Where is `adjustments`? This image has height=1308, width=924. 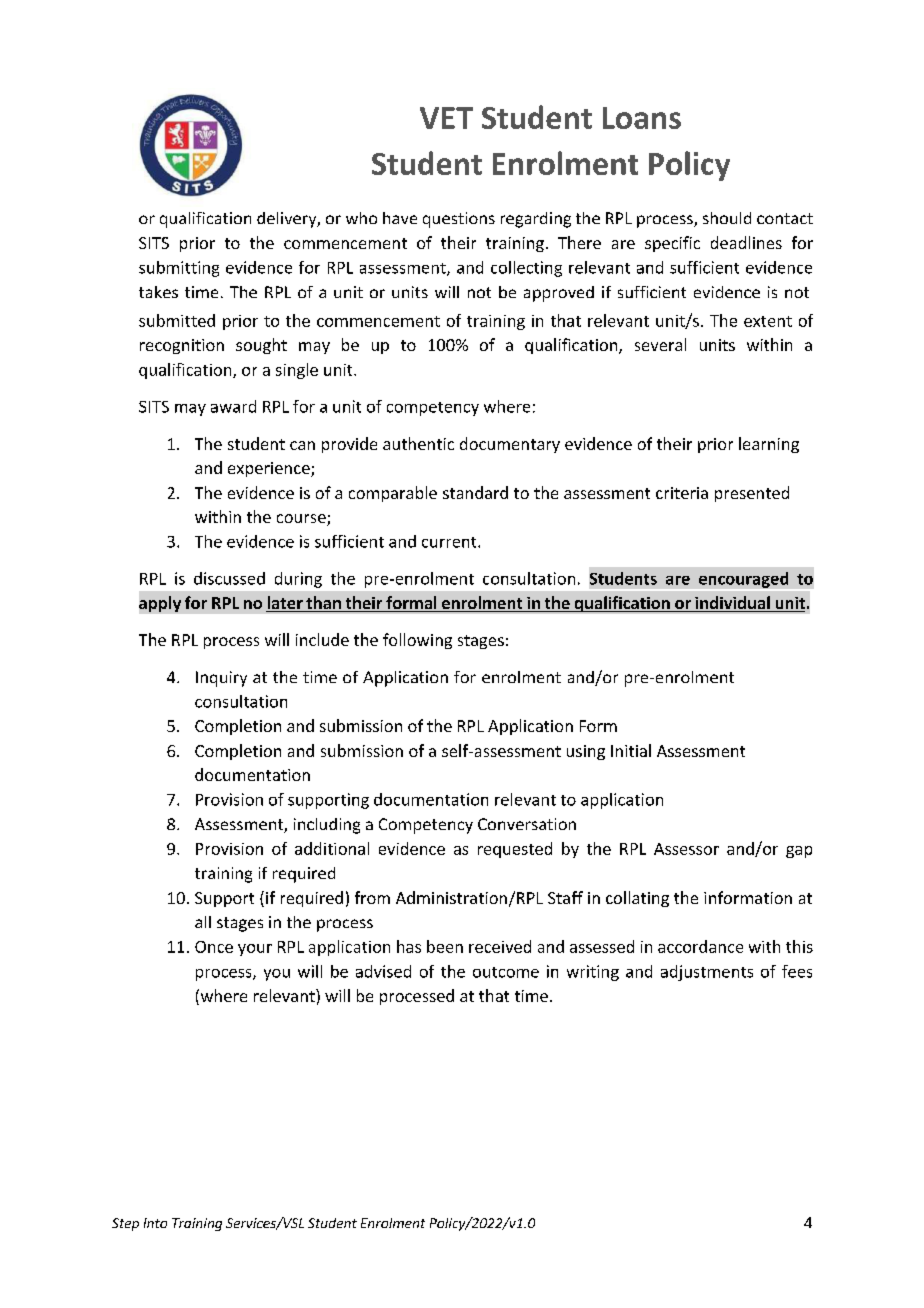
adjustments is located at coordinates (707, 973).
